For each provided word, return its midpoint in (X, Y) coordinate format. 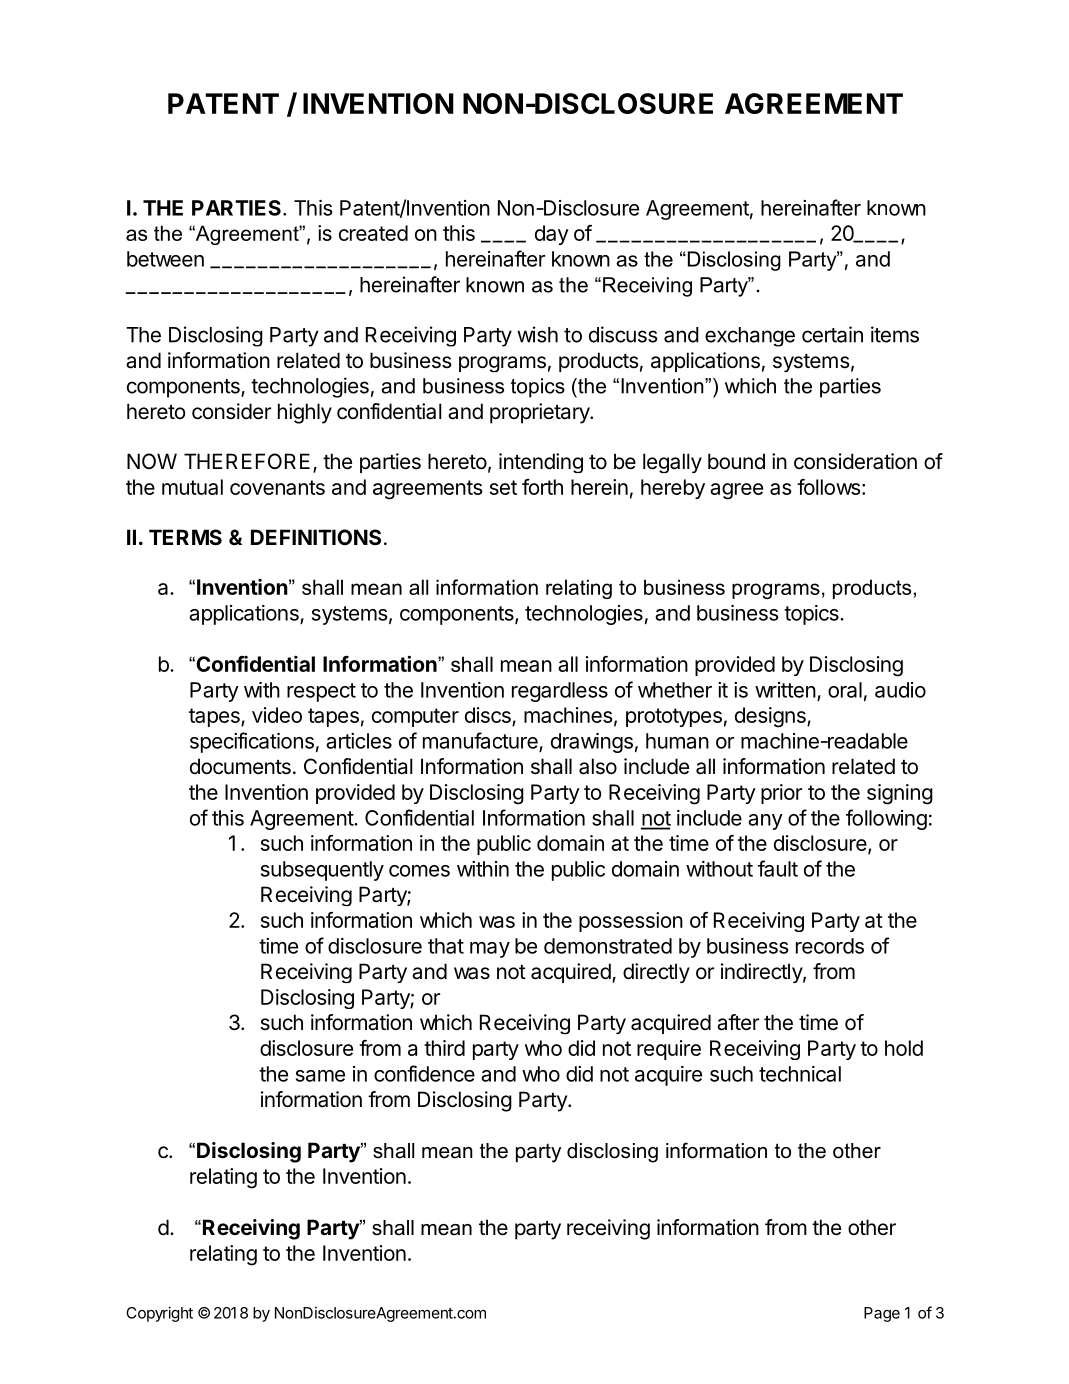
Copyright (159, 1314)
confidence (424, 1073)
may (490, 950)
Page (882, 1314)
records (830, 946)
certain (832, 334)
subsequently (322, 871)
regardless (560, 692)
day (552, 235)
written (785, 690)
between (165, 259)
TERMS (185, 537)
